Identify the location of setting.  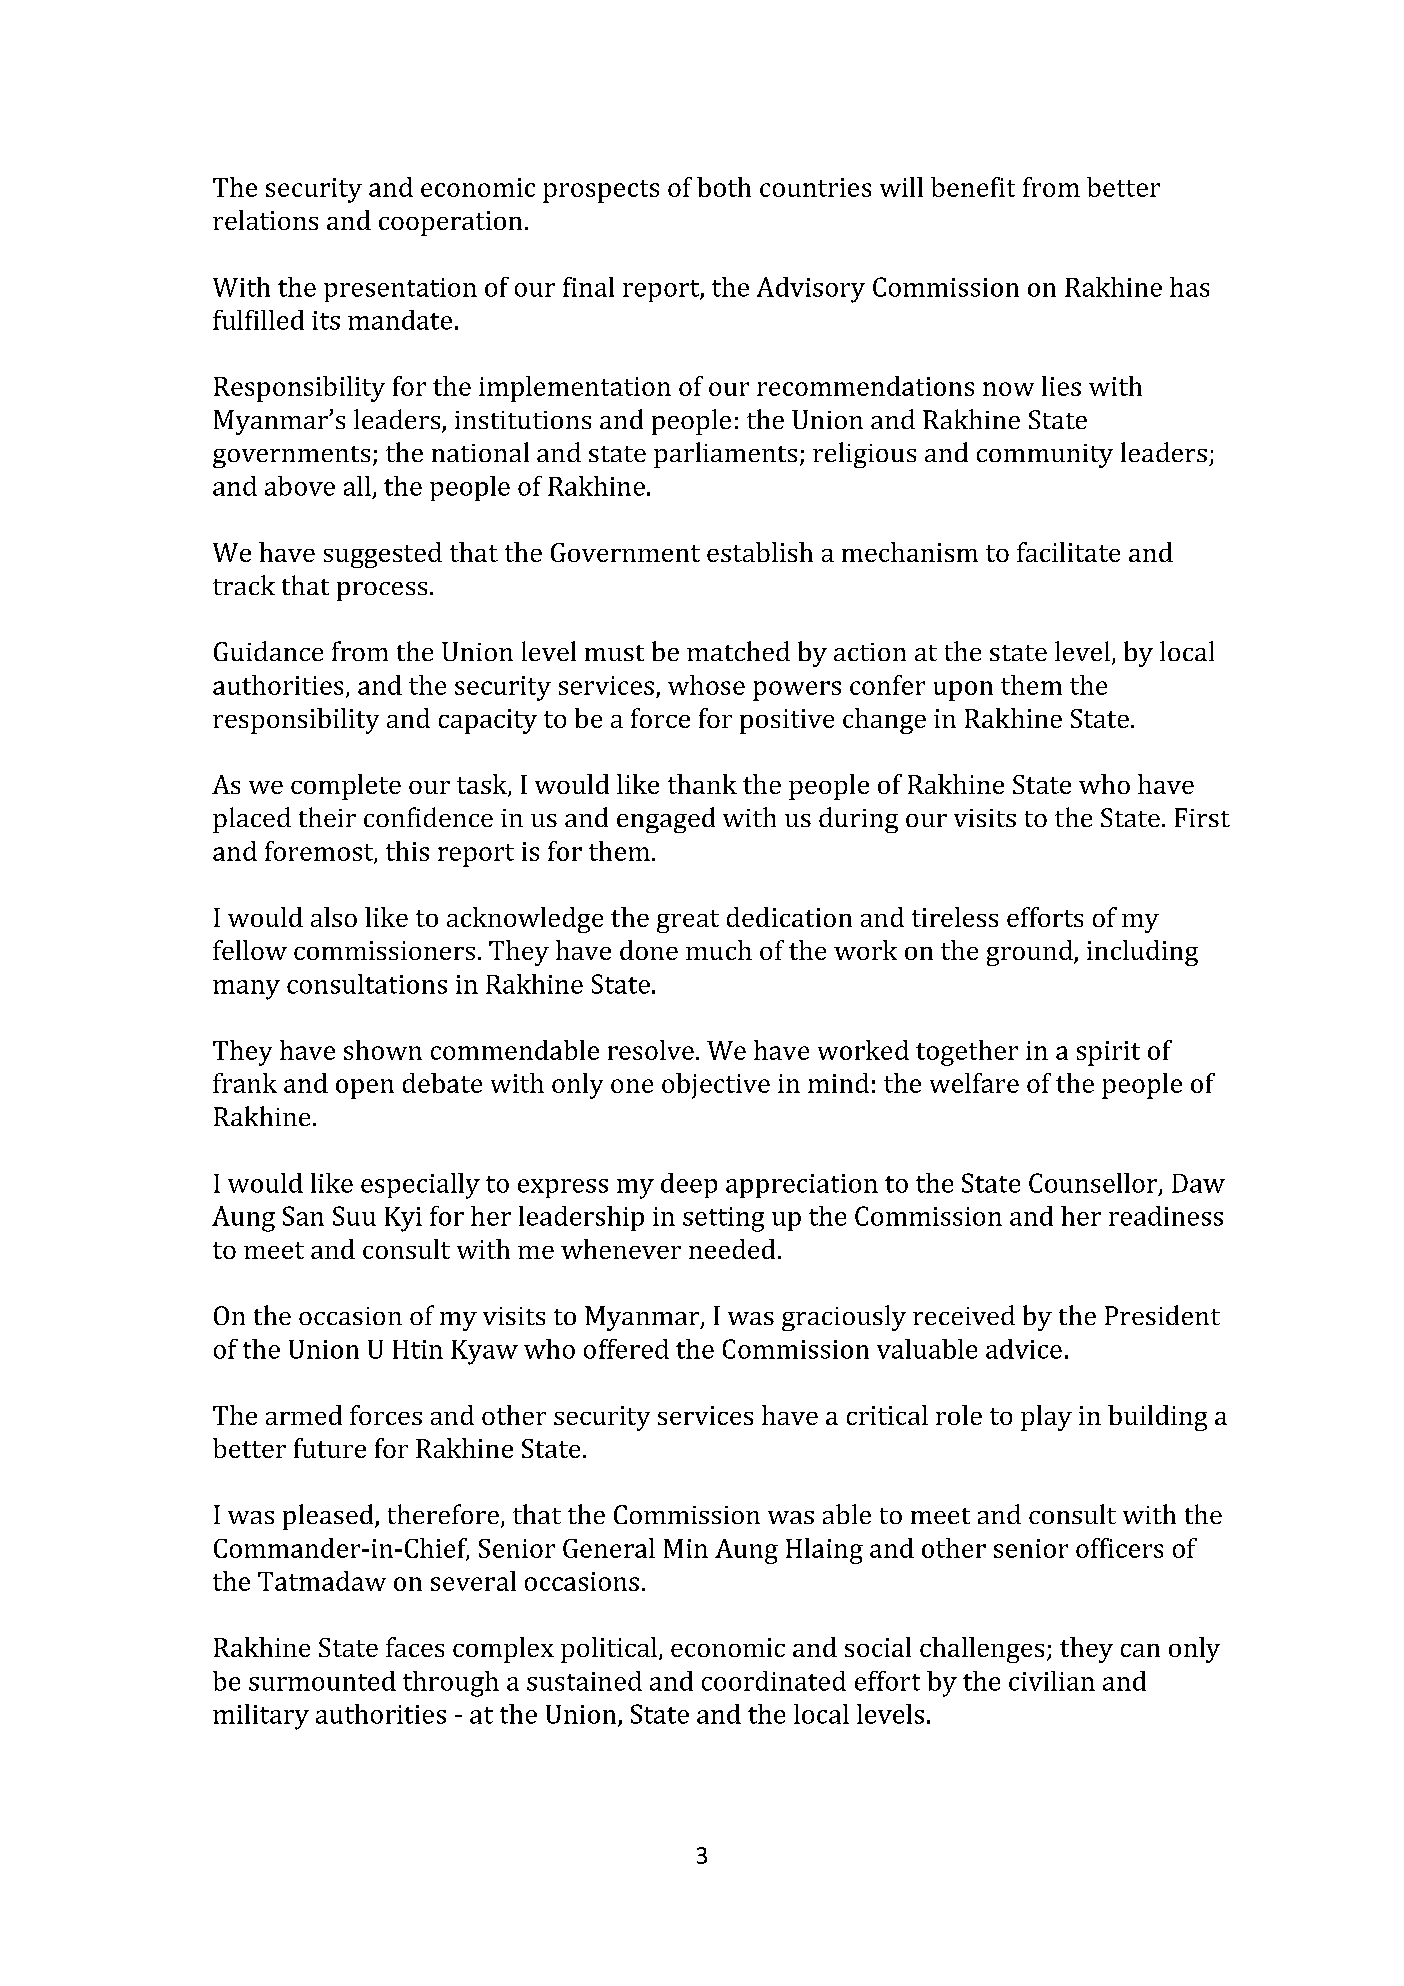
(723, 1219).
